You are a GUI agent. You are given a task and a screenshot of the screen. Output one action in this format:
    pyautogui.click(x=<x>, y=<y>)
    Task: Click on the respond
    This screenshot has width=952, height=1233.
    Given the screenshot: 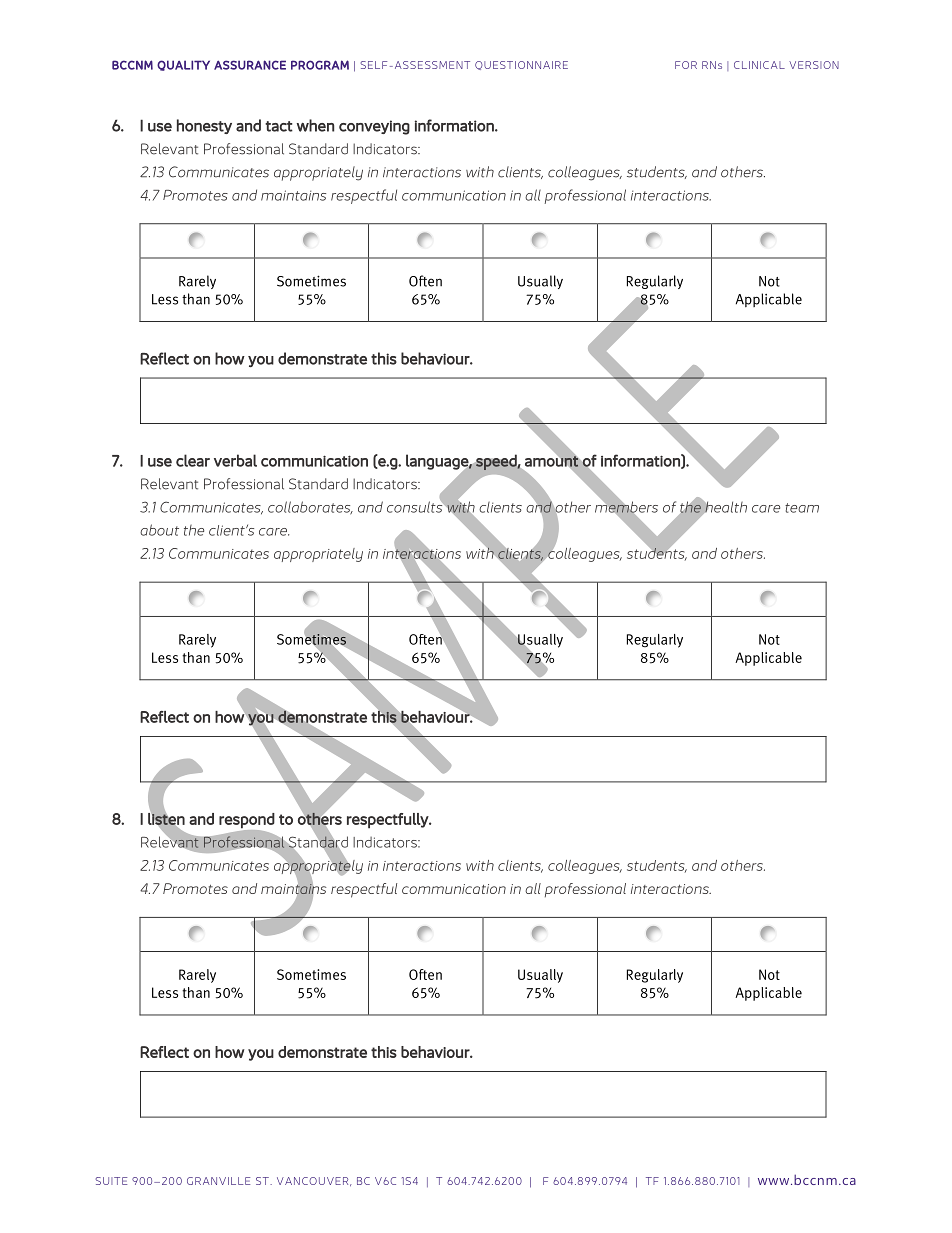 What is the action you would take?
    pyautogui.click(x=247, y=821)
